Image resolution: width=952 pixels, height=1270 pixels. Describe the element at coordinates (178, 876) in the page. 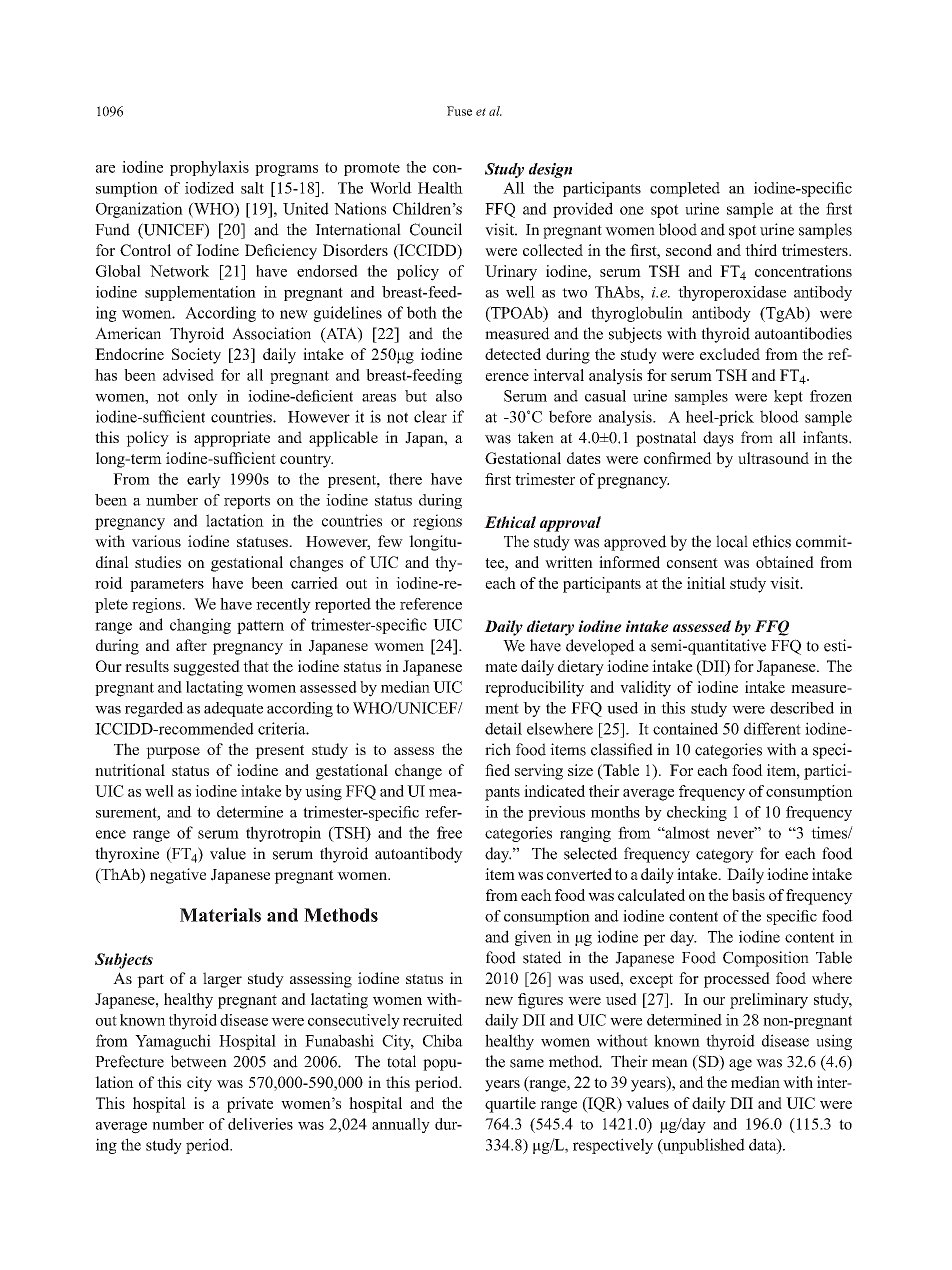

I see `negative` at that location.
